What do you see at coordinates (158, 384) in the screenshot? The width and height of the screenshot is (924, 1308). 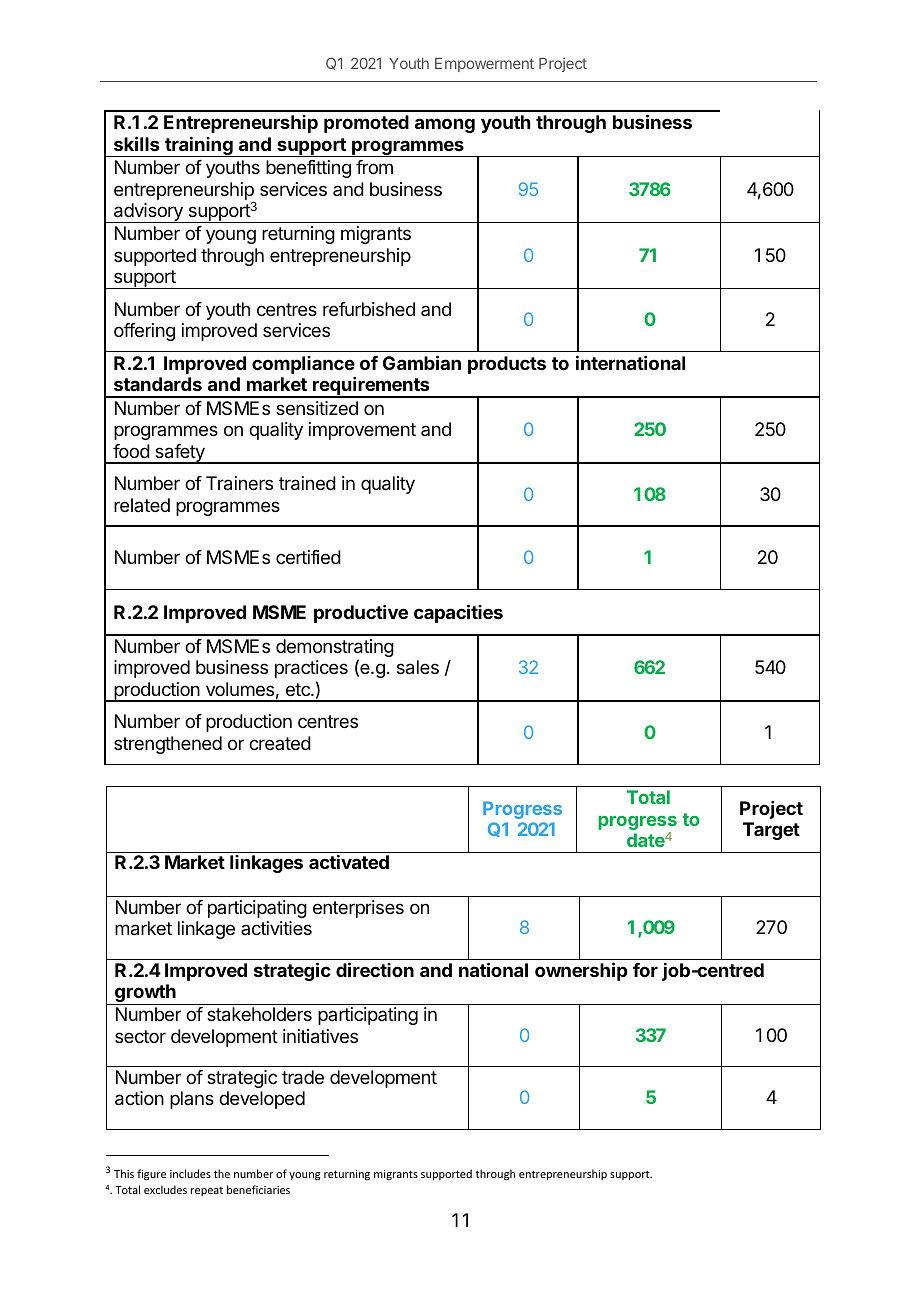 I see `standards` at bounding box center [158, 384].
